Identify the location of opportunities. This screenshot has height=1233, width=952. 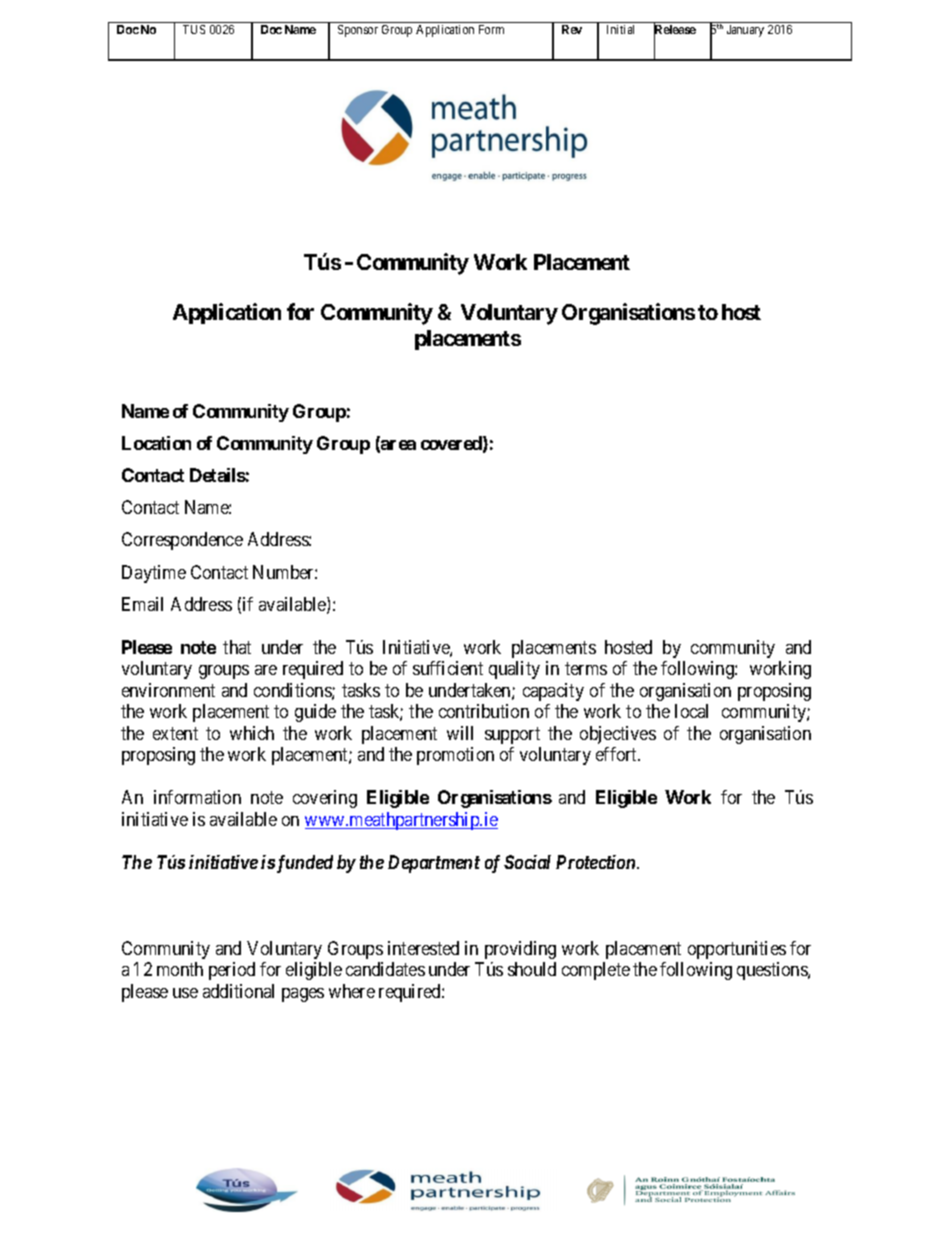
(737, 950).
